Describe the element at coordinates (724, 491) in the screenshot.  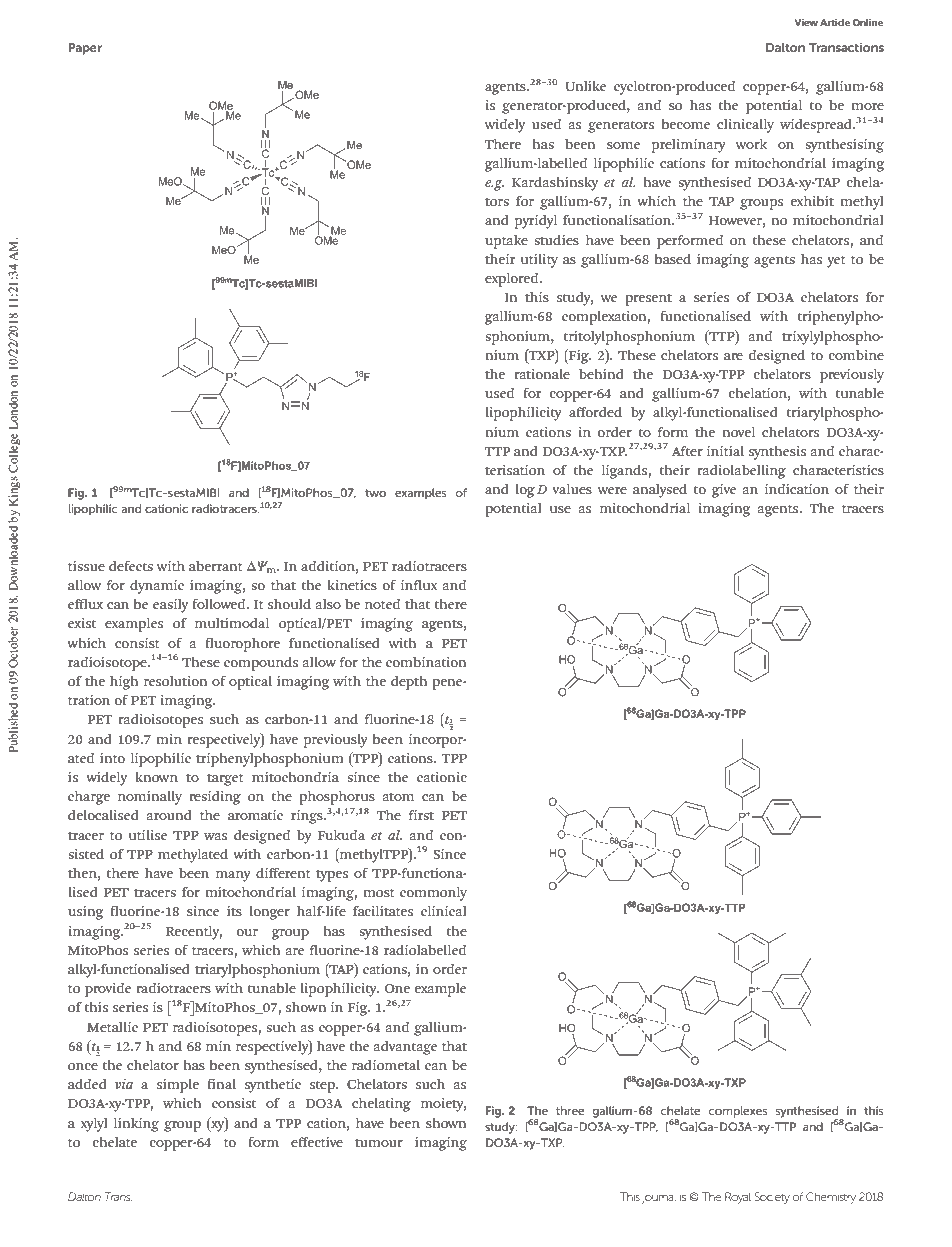
I see `give` at that location.
